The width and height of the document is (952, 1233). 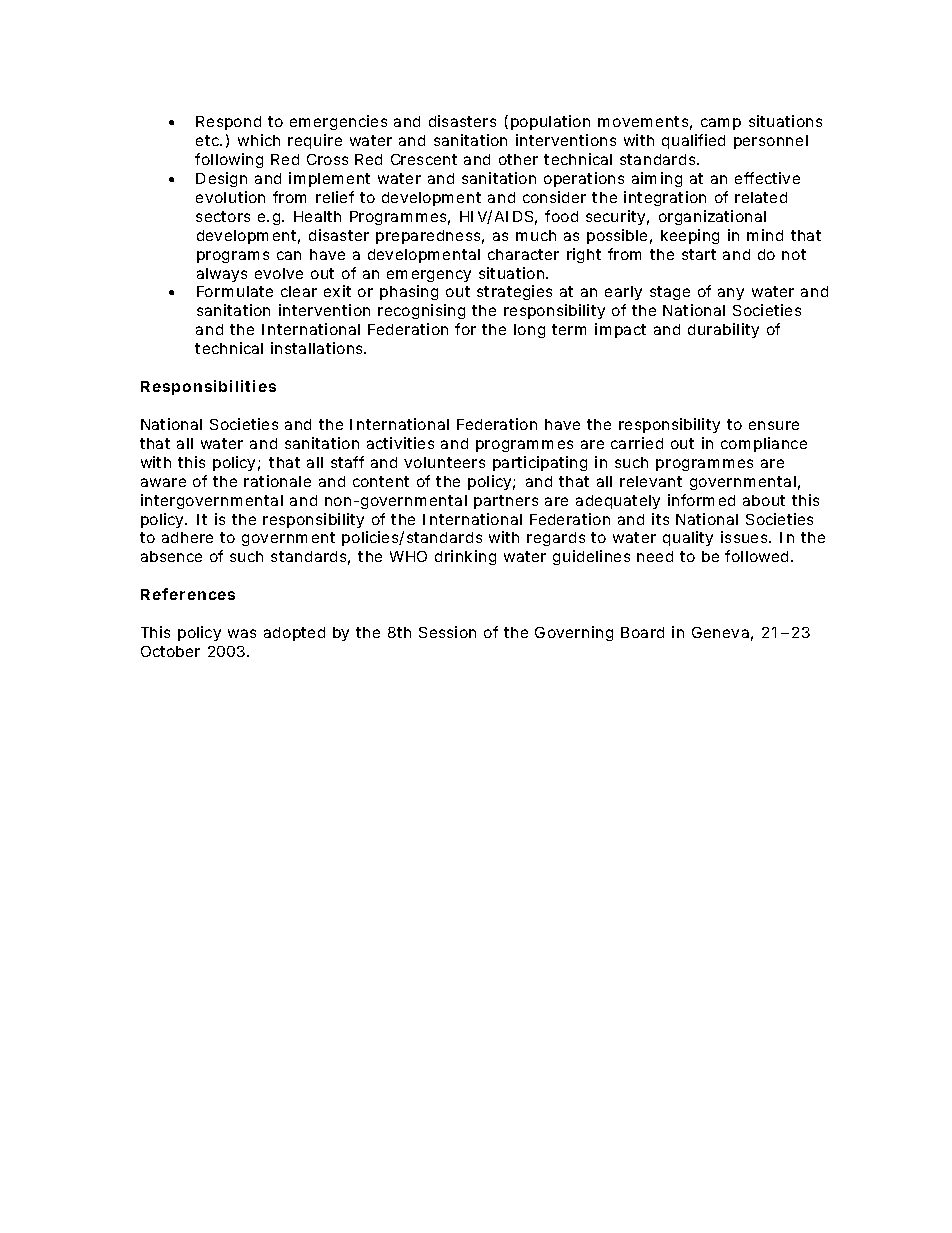 What do you see at coordinates (235, 291) in the document?
I see `Formulate` at bounding box center [235, 291].
